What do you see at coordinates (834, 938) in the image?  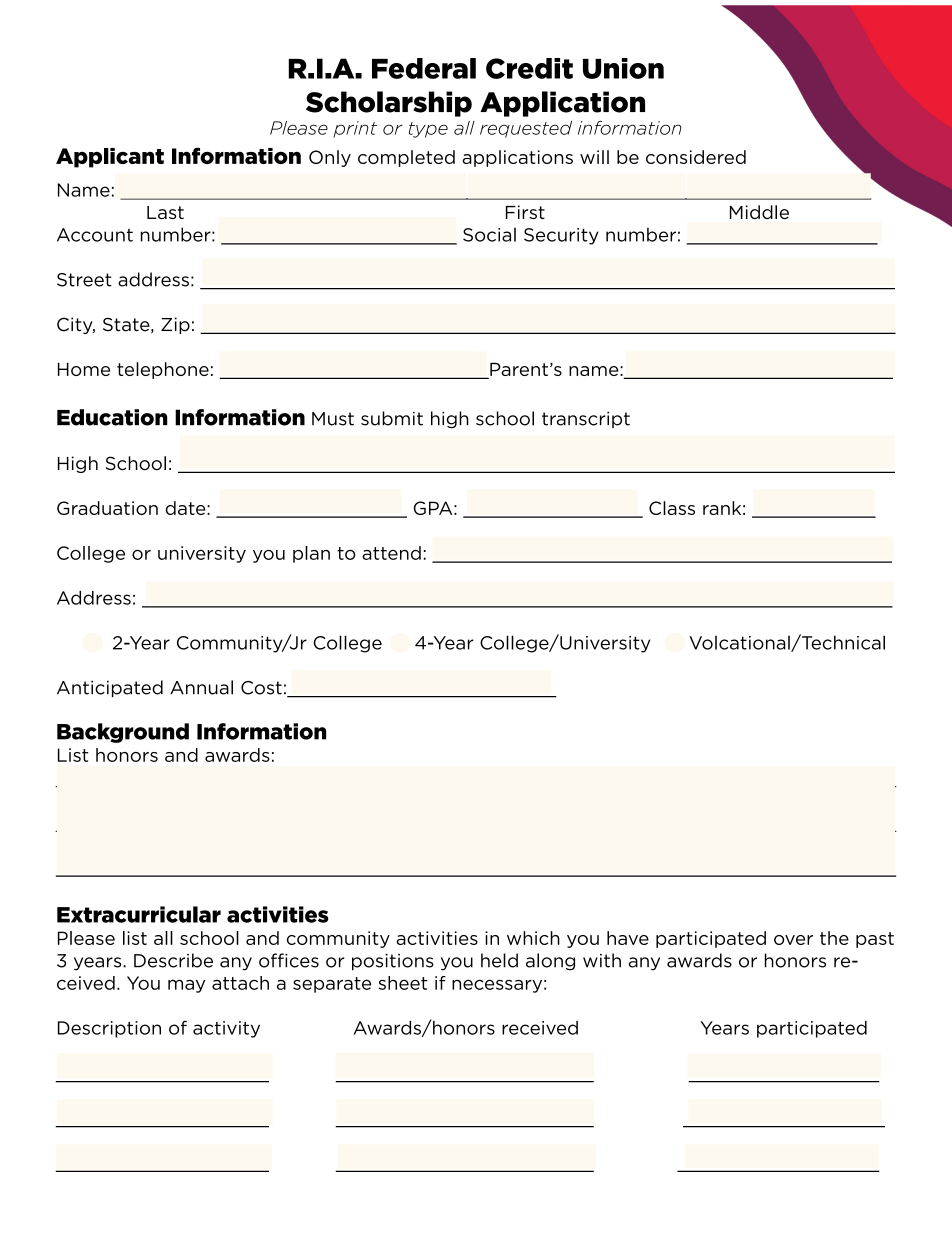 I see `the` at bounding box center [834, 938].
